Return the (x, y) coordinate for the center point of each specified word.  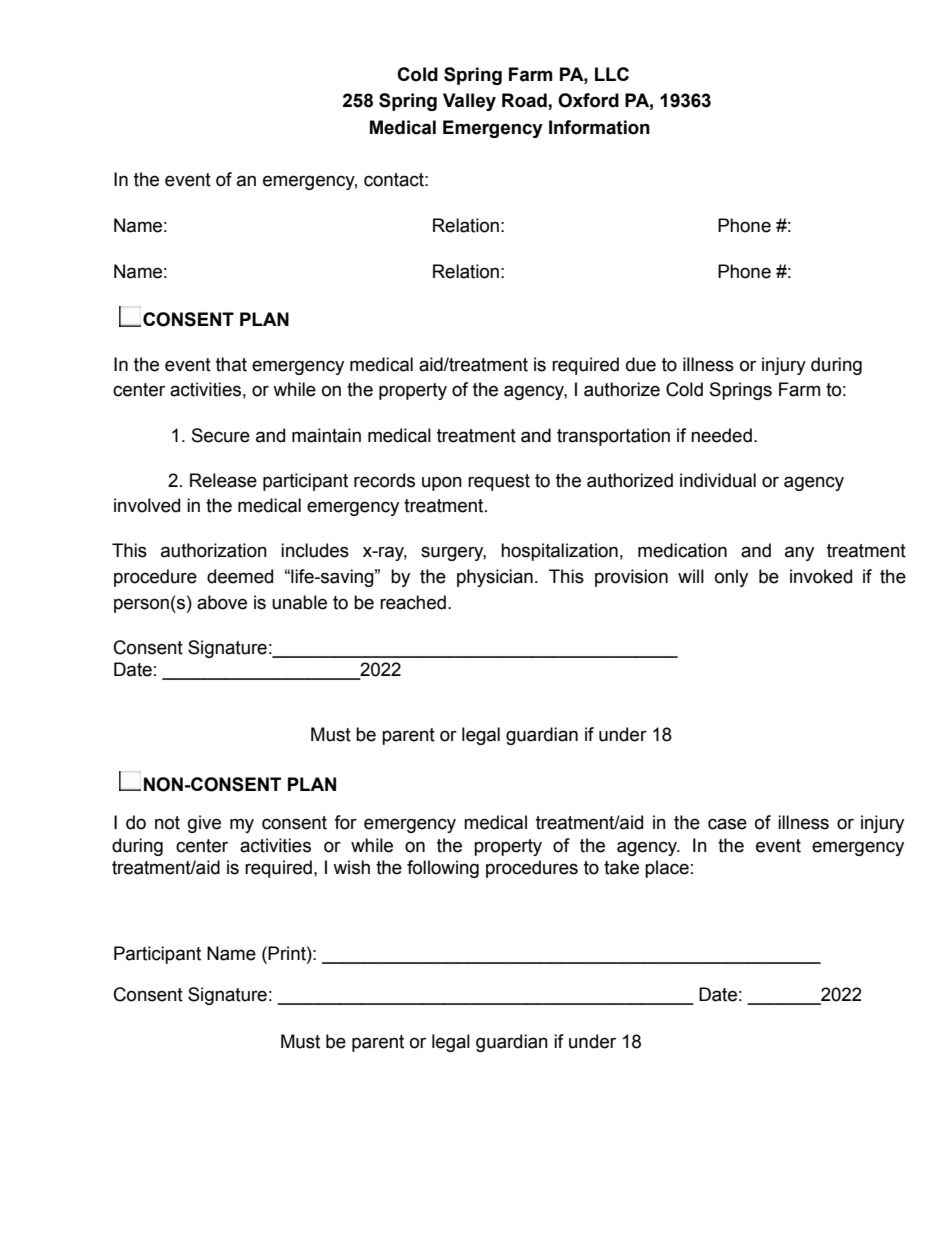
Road (525, 101)
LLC (612, 74)
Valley (469, 102)
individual (718, 480)
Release (223, 480)
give (204, 824)
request (499, 482)
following (443, 869)
